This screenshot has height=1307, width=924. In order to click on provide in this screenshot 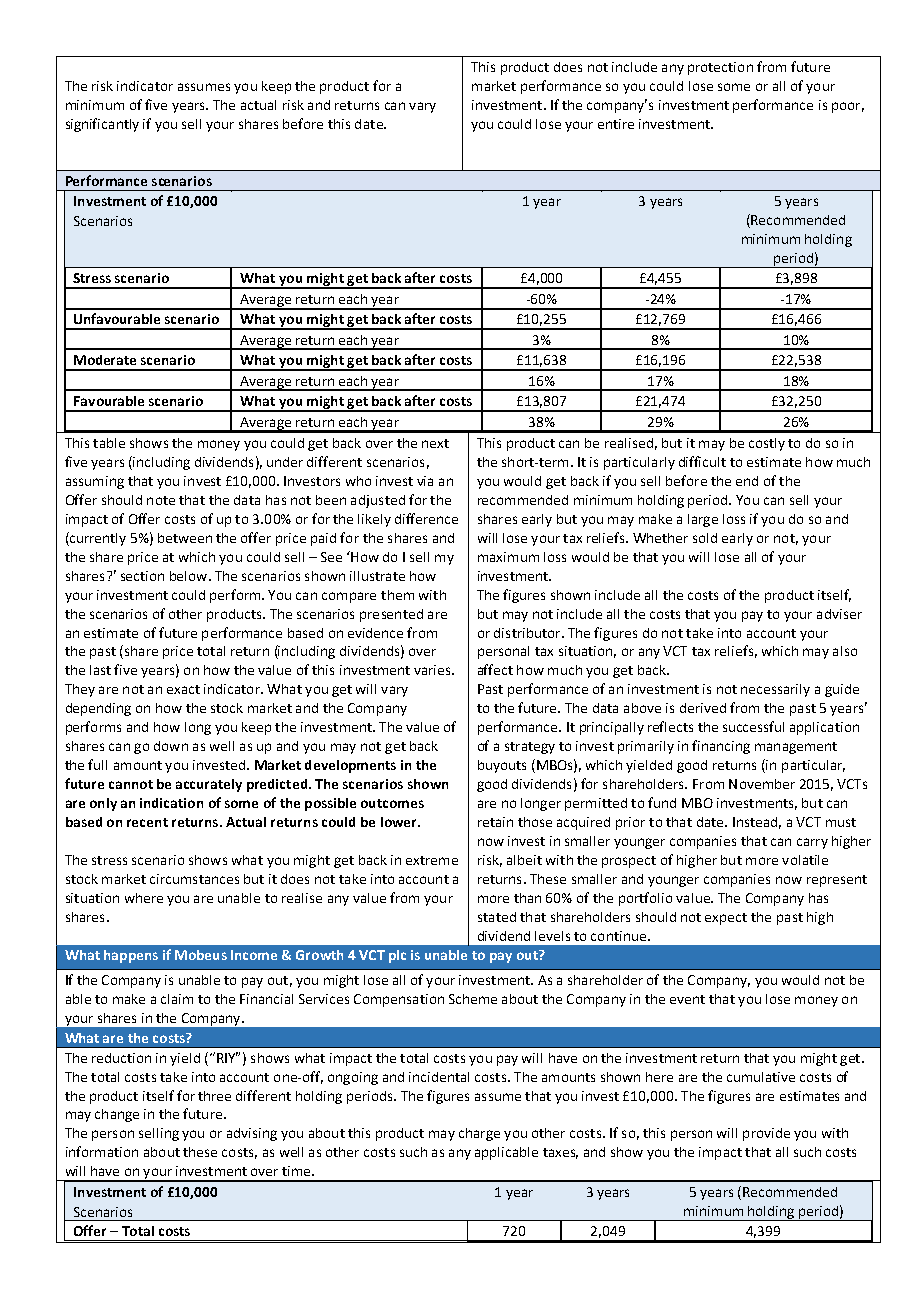, I will do `click(766, 1134)`.
